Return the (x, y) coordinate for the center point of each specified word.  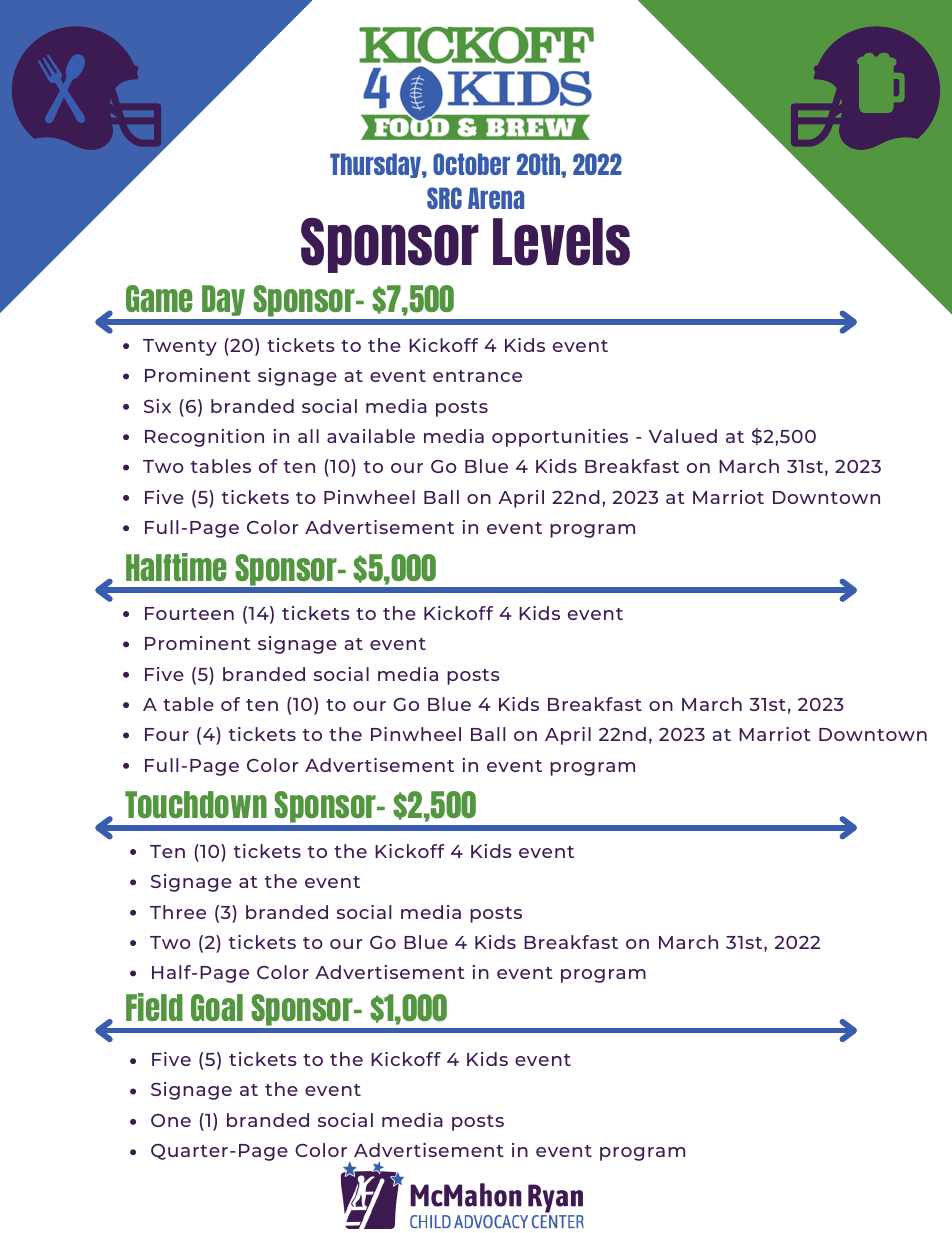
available (371, 436)
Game (159, 298)
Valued (683, 436)
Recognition (204, 438)
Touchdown (196, 804)
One (171, 1120)
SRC (444, 198)
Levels (561, 242)
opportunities (560, 438)
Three (178, 912)
